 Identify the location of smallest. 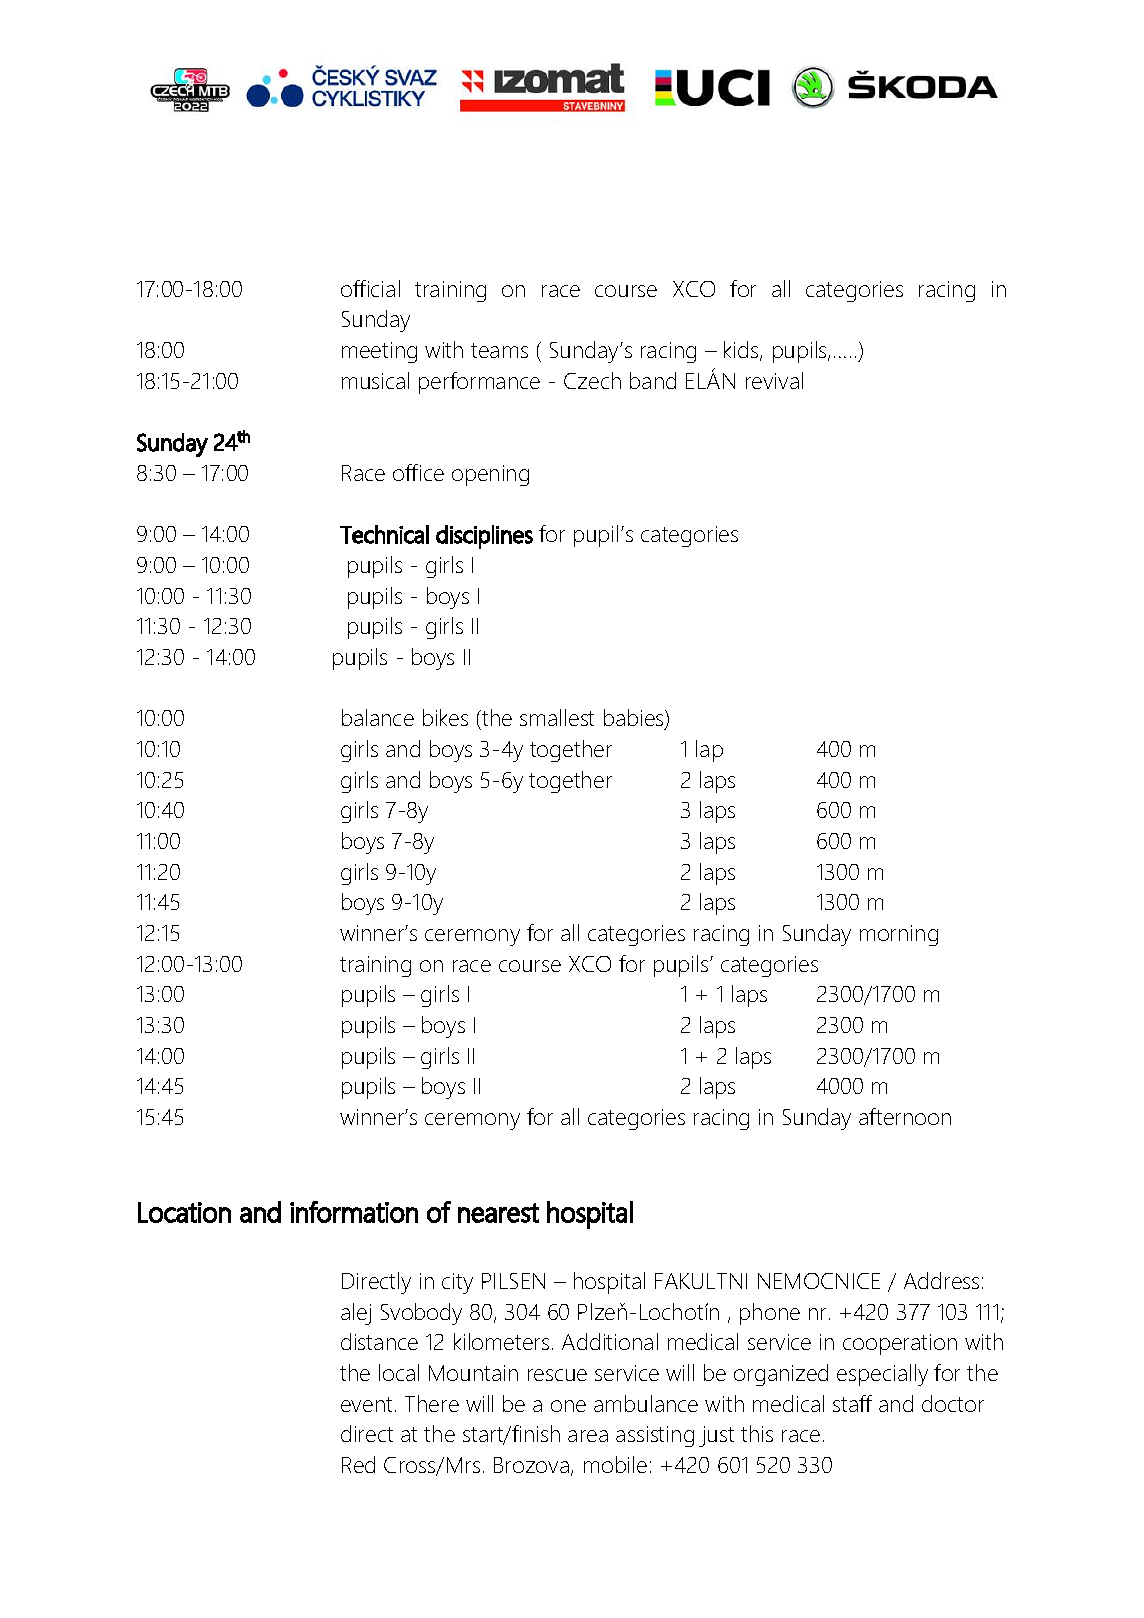
(557, 717).
